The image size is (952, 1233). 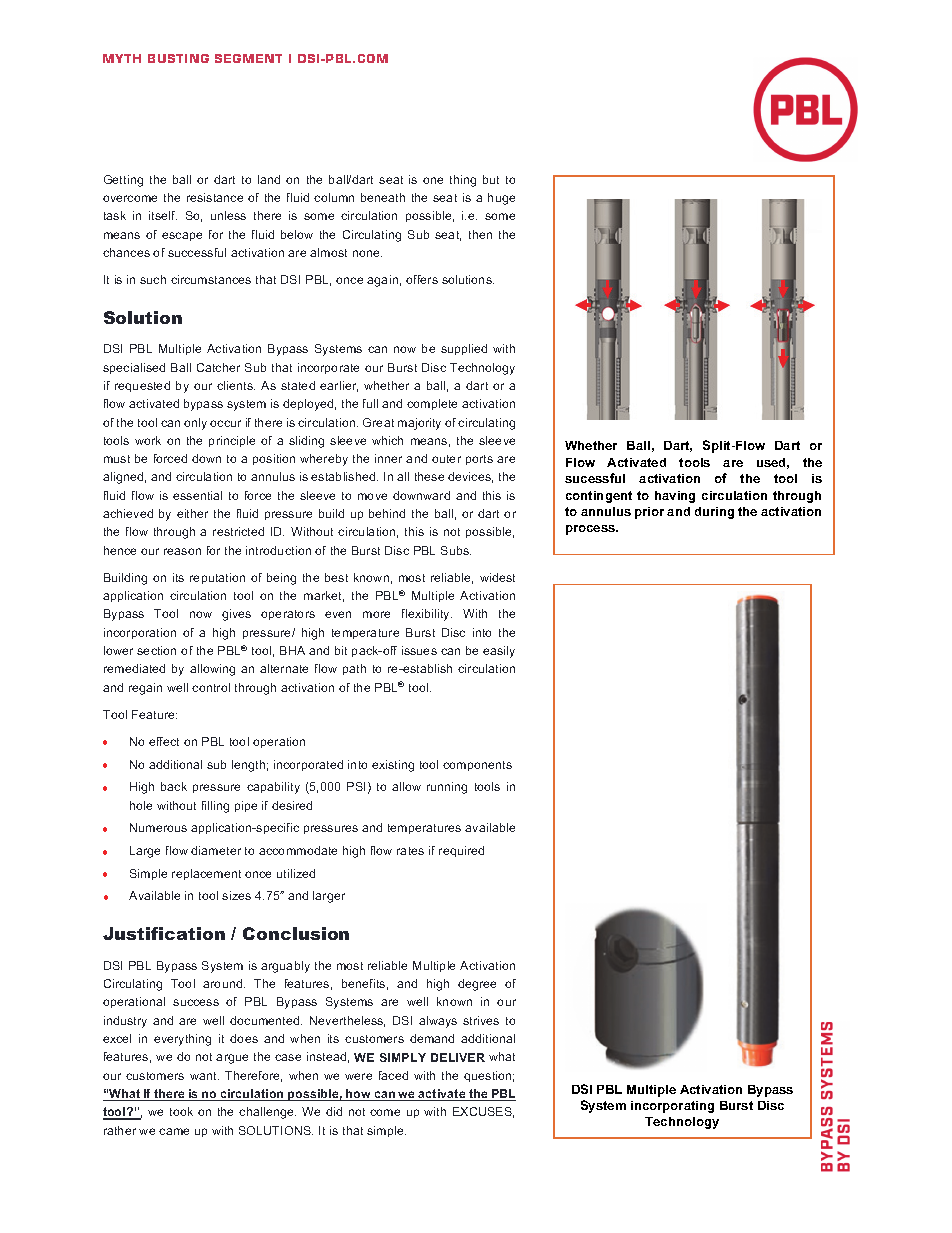 What do you see at coordinates (181, 1111) in the page?
I see `took` at bounding box center [181, 1111].
